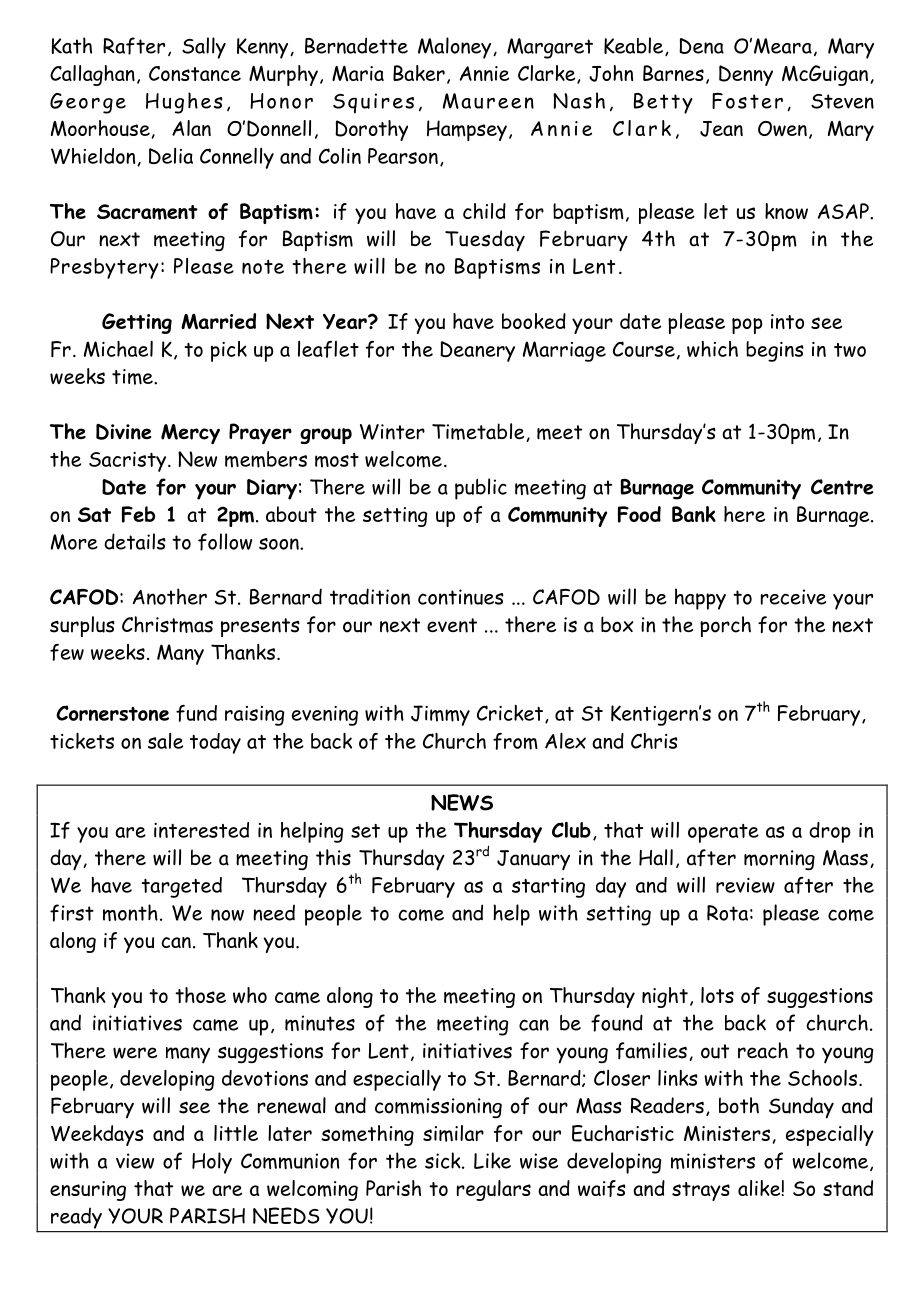  Describe the element at coordinates (746, 75) in the screenshot. I see `Denny` at that location.
